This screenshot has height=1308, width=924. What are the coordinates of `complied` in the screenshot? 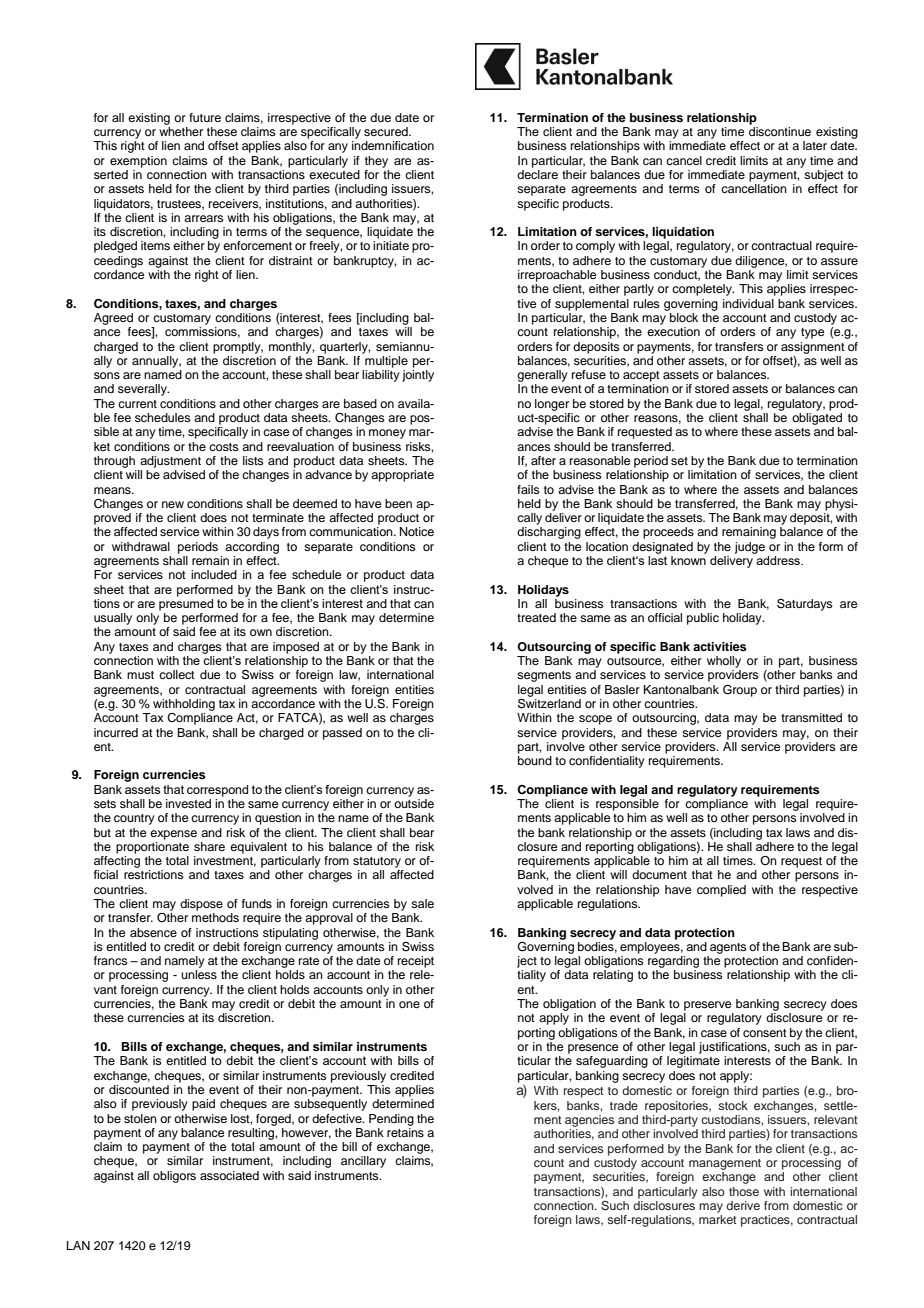 It's located at (721, 891).
